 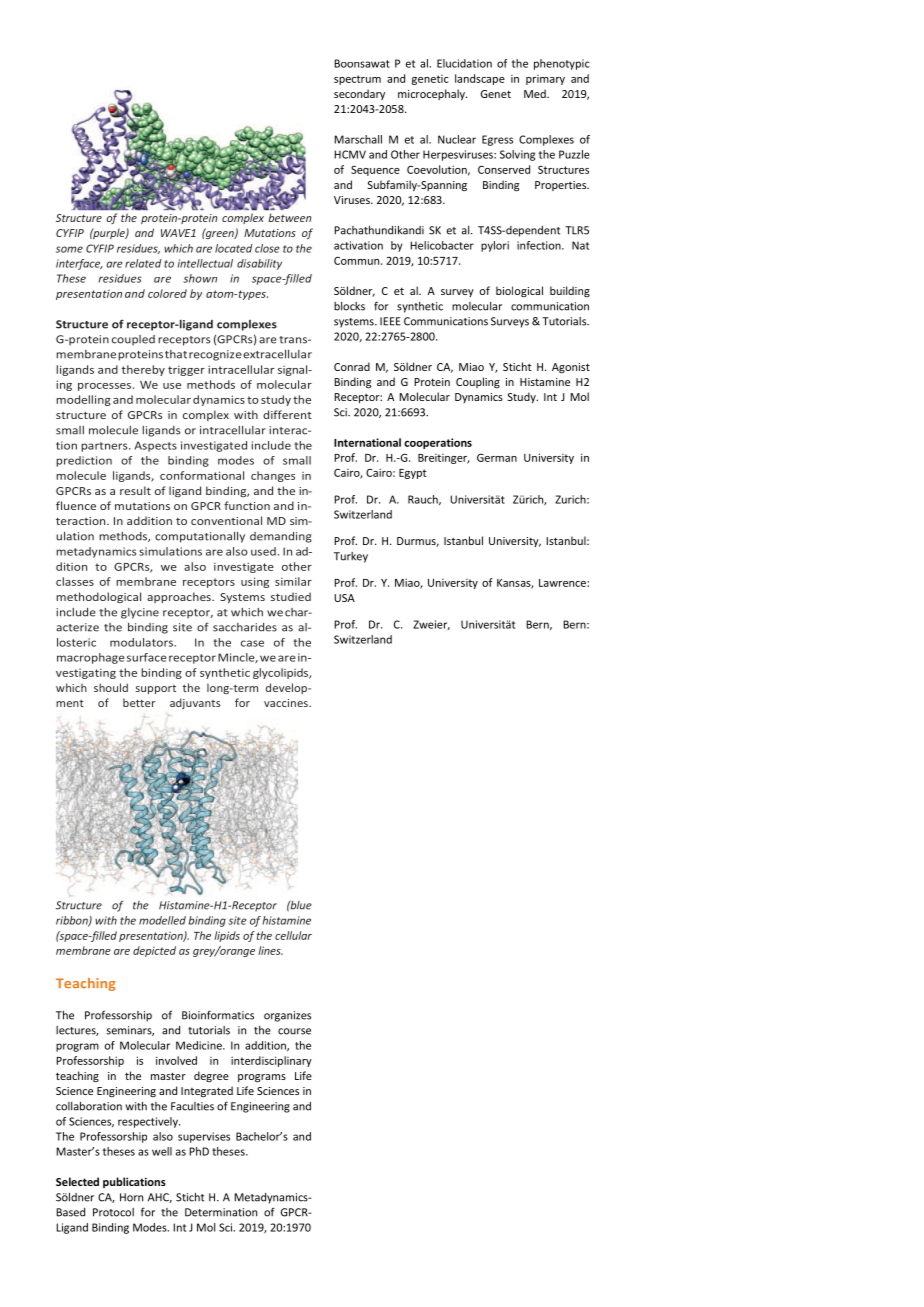 What do you see at coordinates (294, 1031) in the screenshot?
I see `course` at bounding box center [294, 1031].
